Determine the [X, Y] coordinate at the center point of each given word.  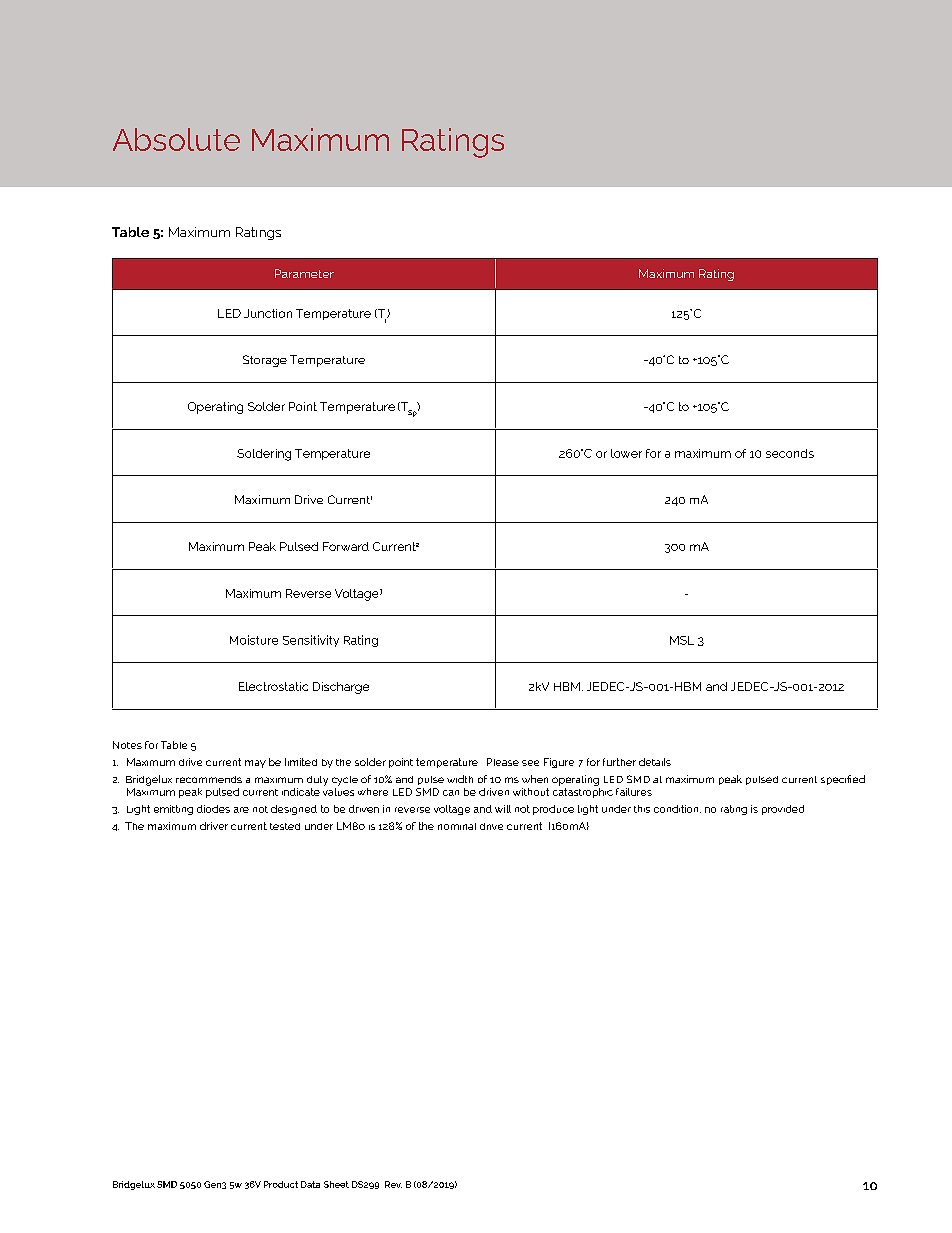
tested [285, 826]
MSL [682, 640]
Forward [346, 546]
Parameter [304, 273]
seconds [790, 453]
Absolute [176, 139]
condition [677, 809]
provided [783, 810]
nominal [457, 826]
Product [281, 1184]
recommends [209, 779]
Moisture [254, 640]
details [655, 762]
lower [626, 453]
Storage [265, 361]
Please [503, 762]
